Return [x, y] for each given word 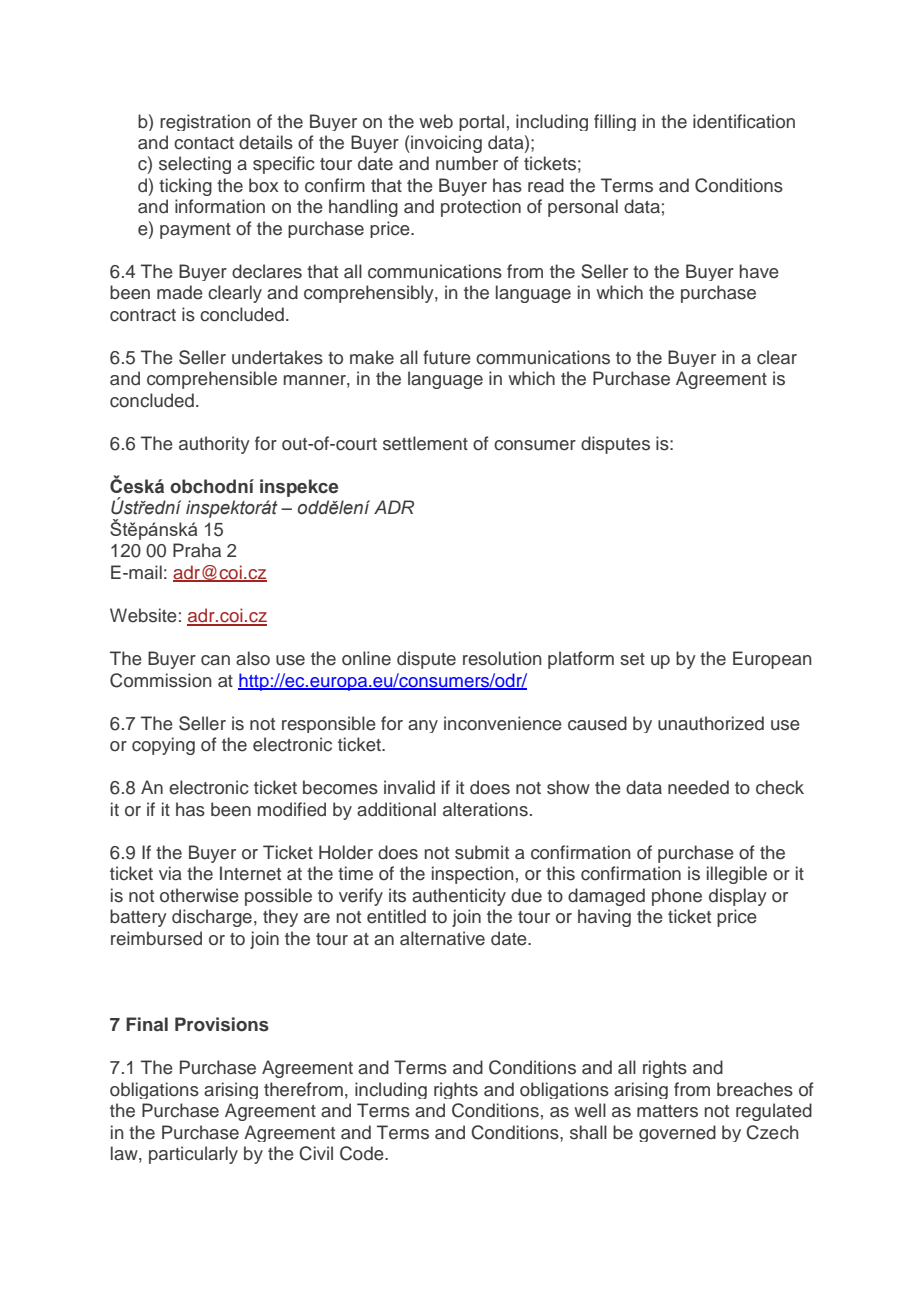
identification [744, 121]
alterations [485, 809]
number [467, 163]
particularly [193, 1155]
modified [292, 809]
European [772, 660]
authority [214, 445]
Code [363, 1153]
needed [698, 787]
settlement [425, 443]
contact [204, 143]
